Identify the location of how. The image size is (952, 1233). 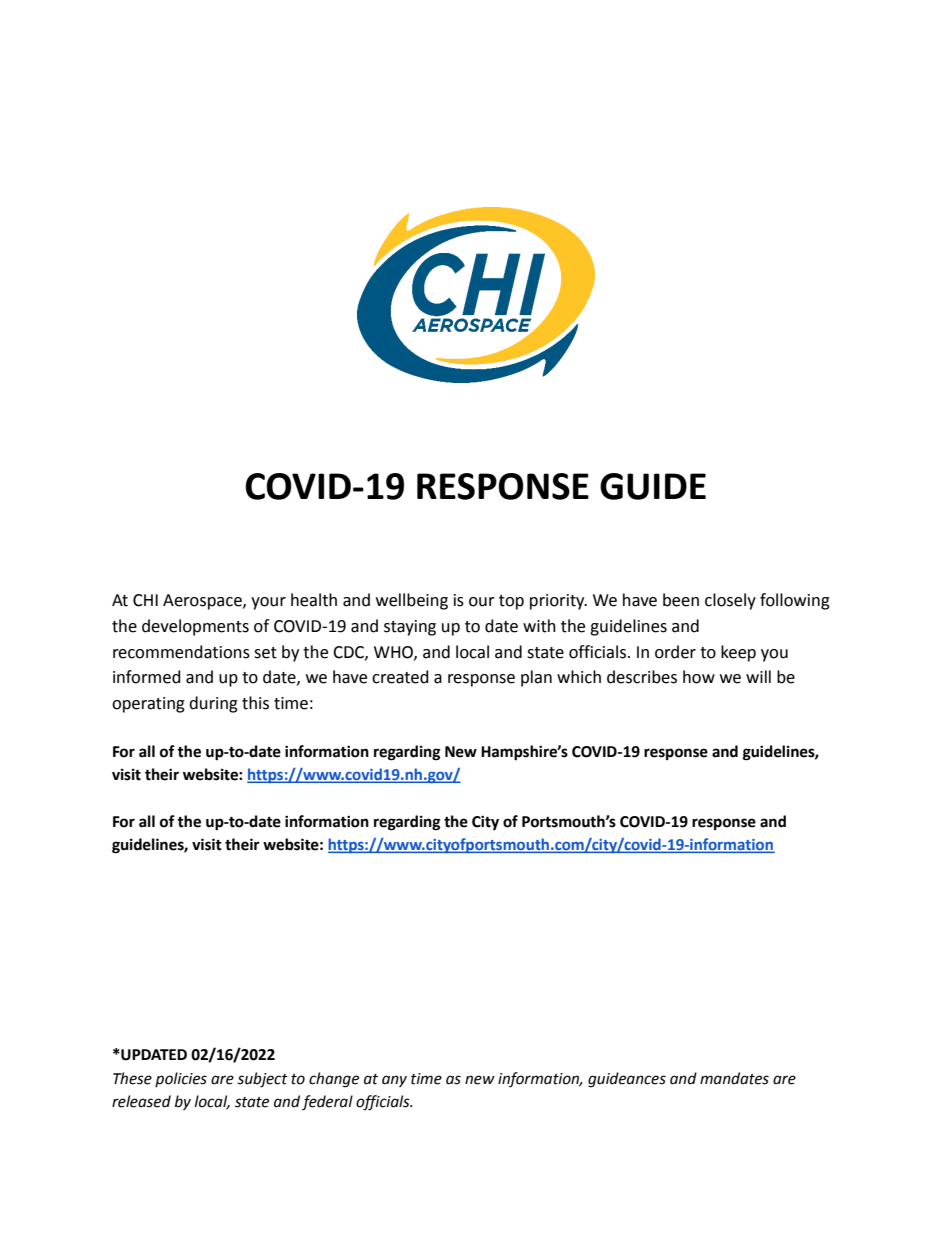
(699, 677).
